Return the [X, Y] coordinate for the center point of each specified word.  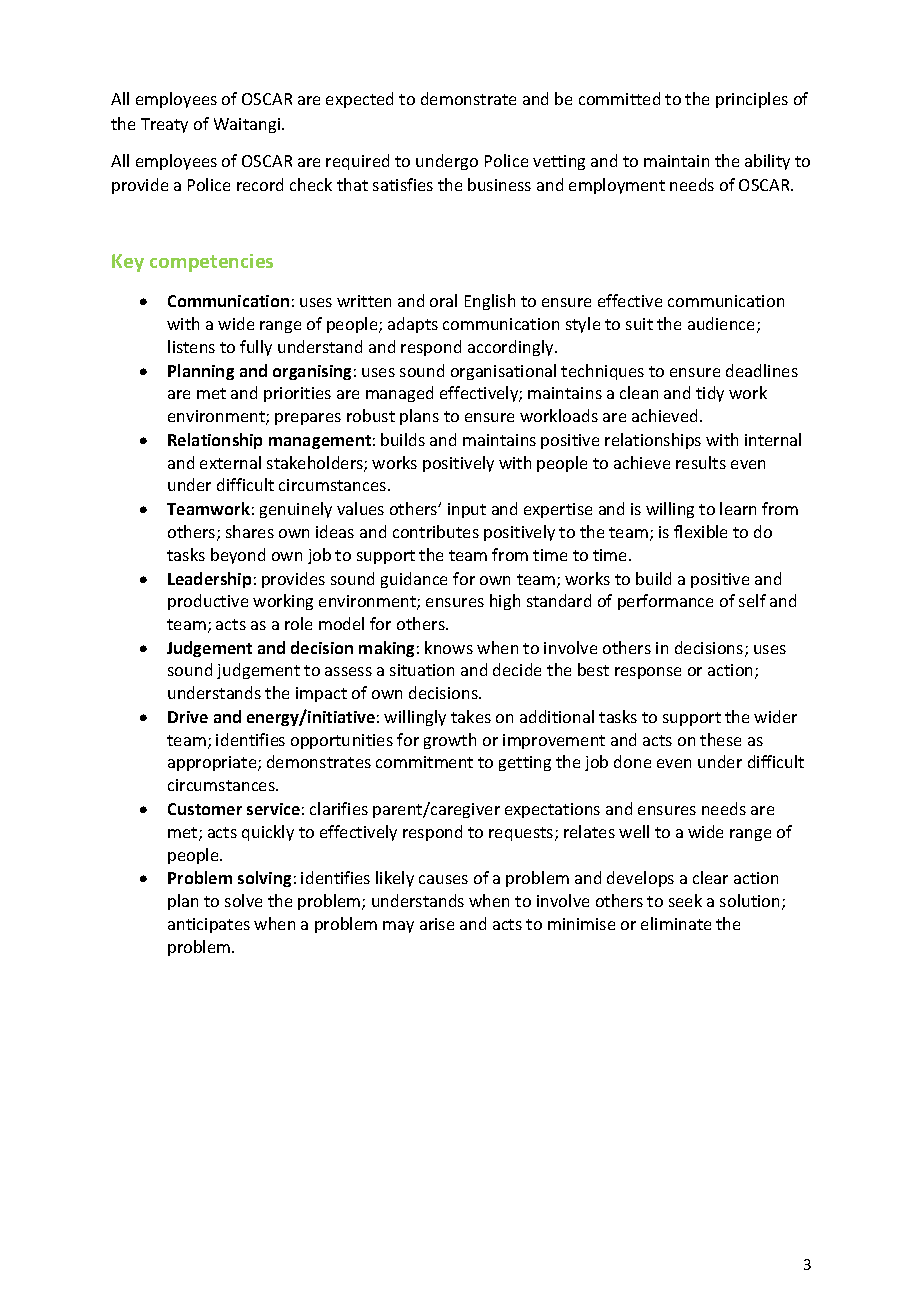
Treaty [164, 125]
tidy [710, 394]
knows [449, 647]
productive [208, 602]
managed [399, 394]
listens [191, 346]
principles [752, 100]
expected [359, 100]
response [648, 673]
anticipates [209, 925]
